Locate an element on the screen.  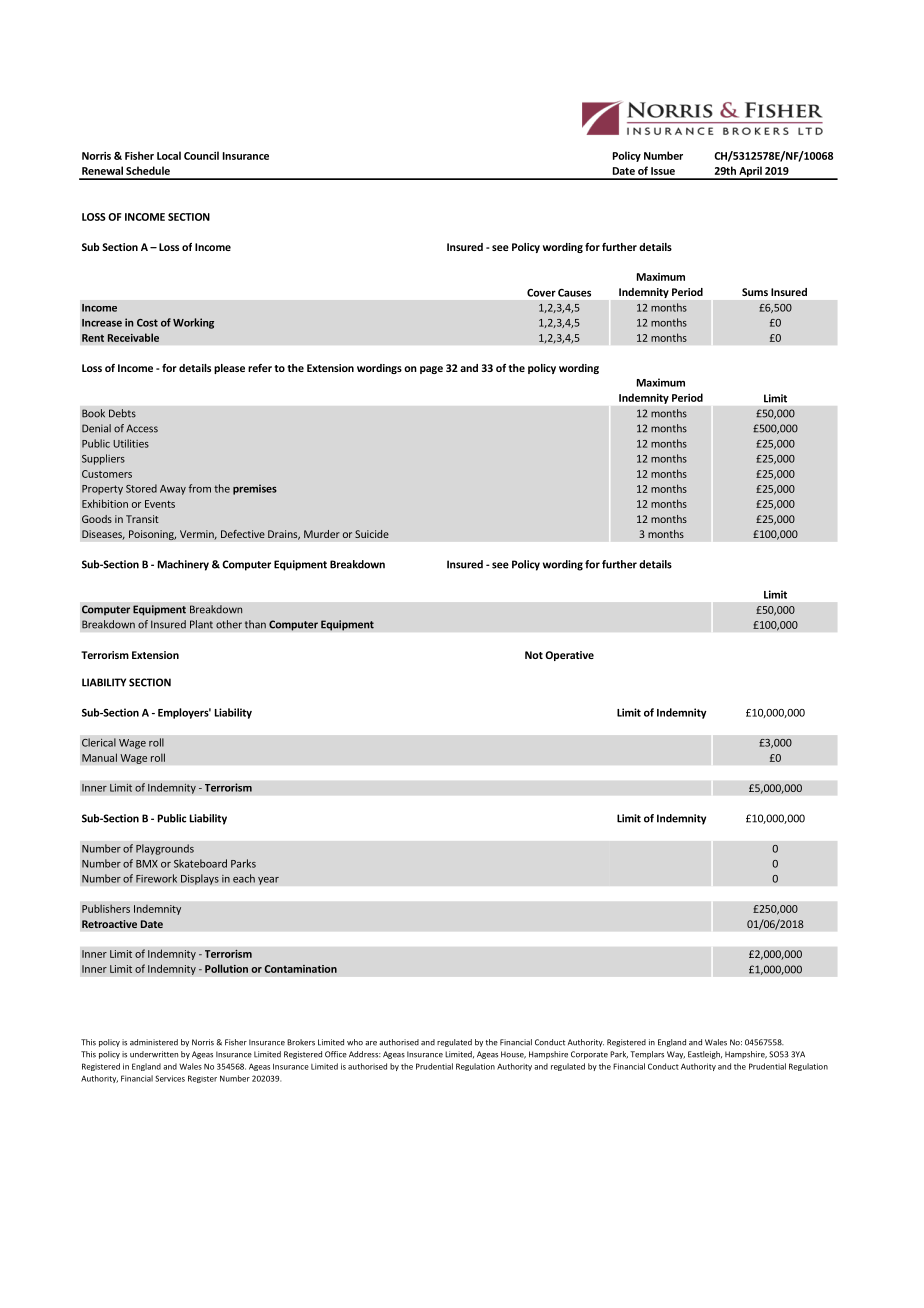
Schedule is located at coordinates (148, 170).
